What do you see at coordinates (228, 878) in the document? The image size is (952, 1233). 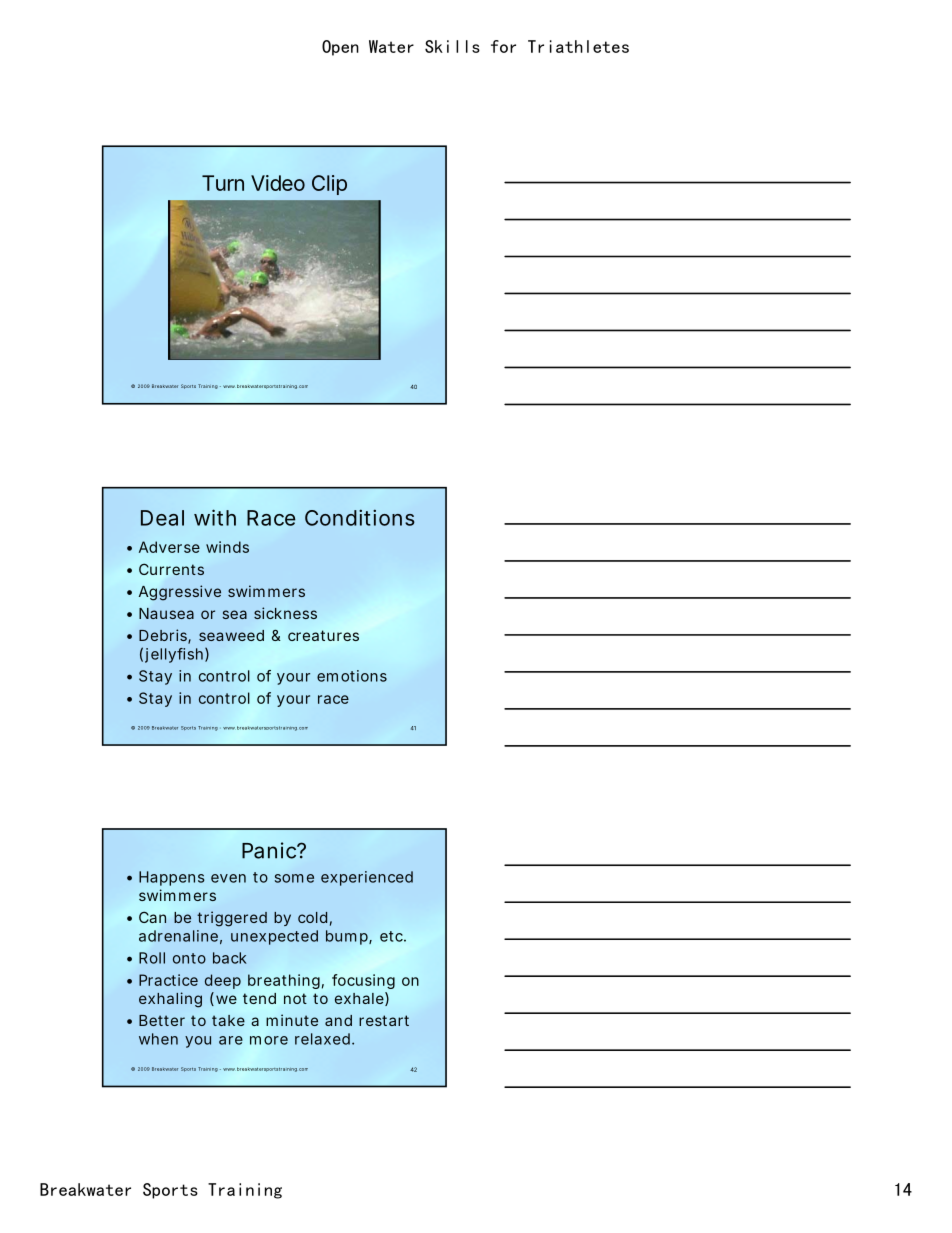 I see `even` at bounding box center [228, 878].
